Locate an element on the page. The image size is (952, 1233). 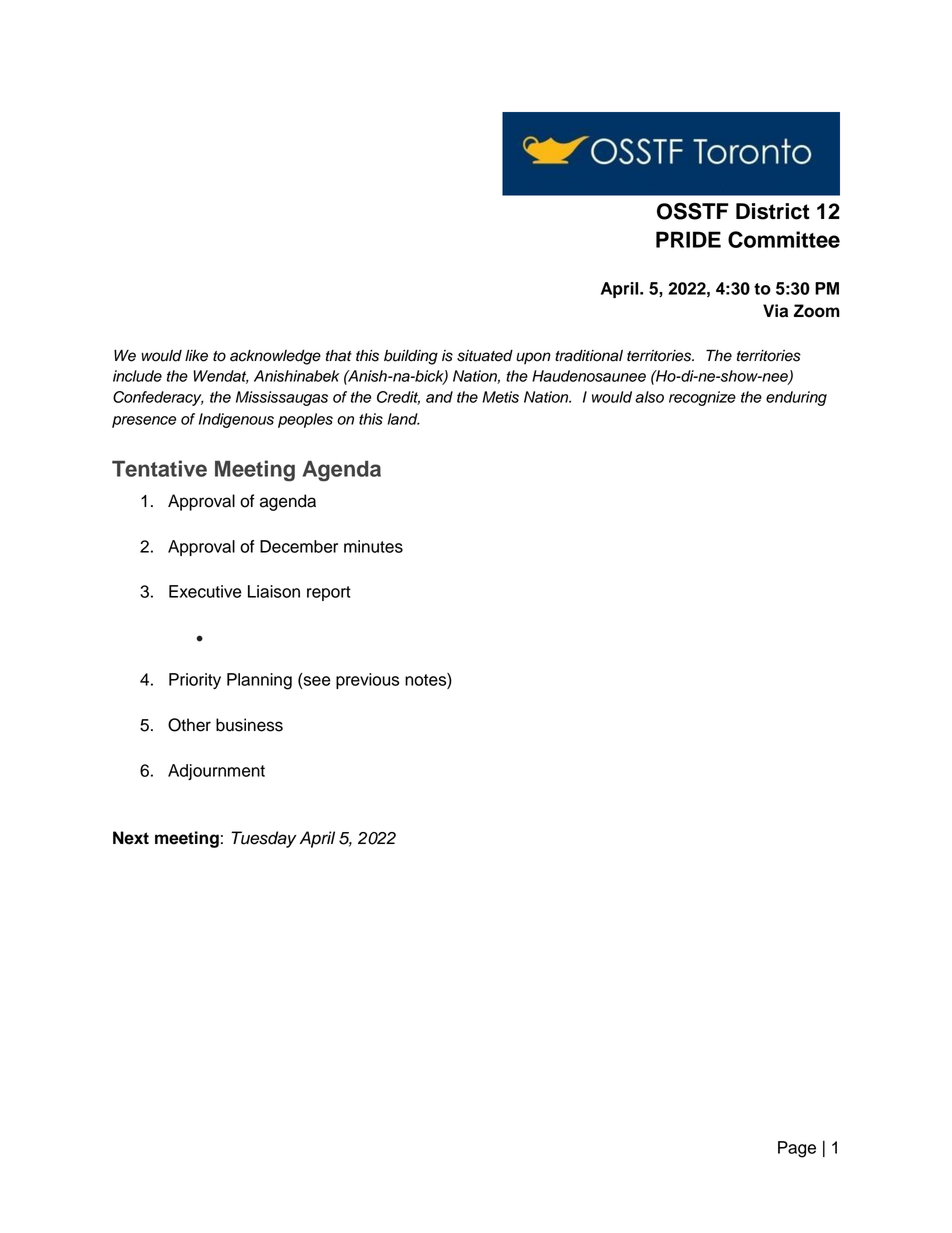
PRIDE is located at coordinates (688, 239).
